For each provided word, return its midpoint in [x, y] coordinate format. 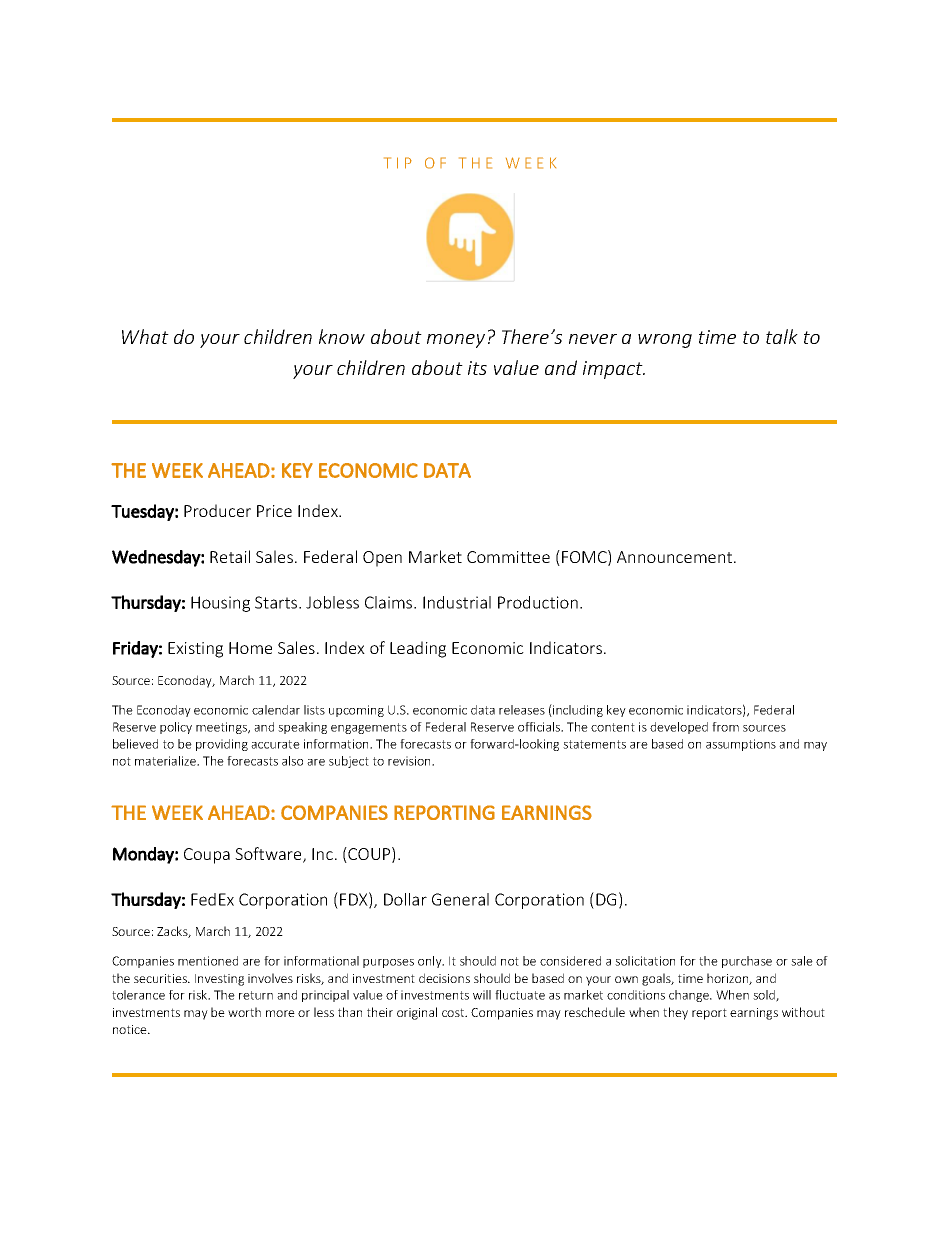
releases [522, 710]
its [477, 368]
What [145, 336]
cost [454, 1012]
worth [244, 1012]
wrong [665, 341]
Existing [195, 650]
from [725, 727]
